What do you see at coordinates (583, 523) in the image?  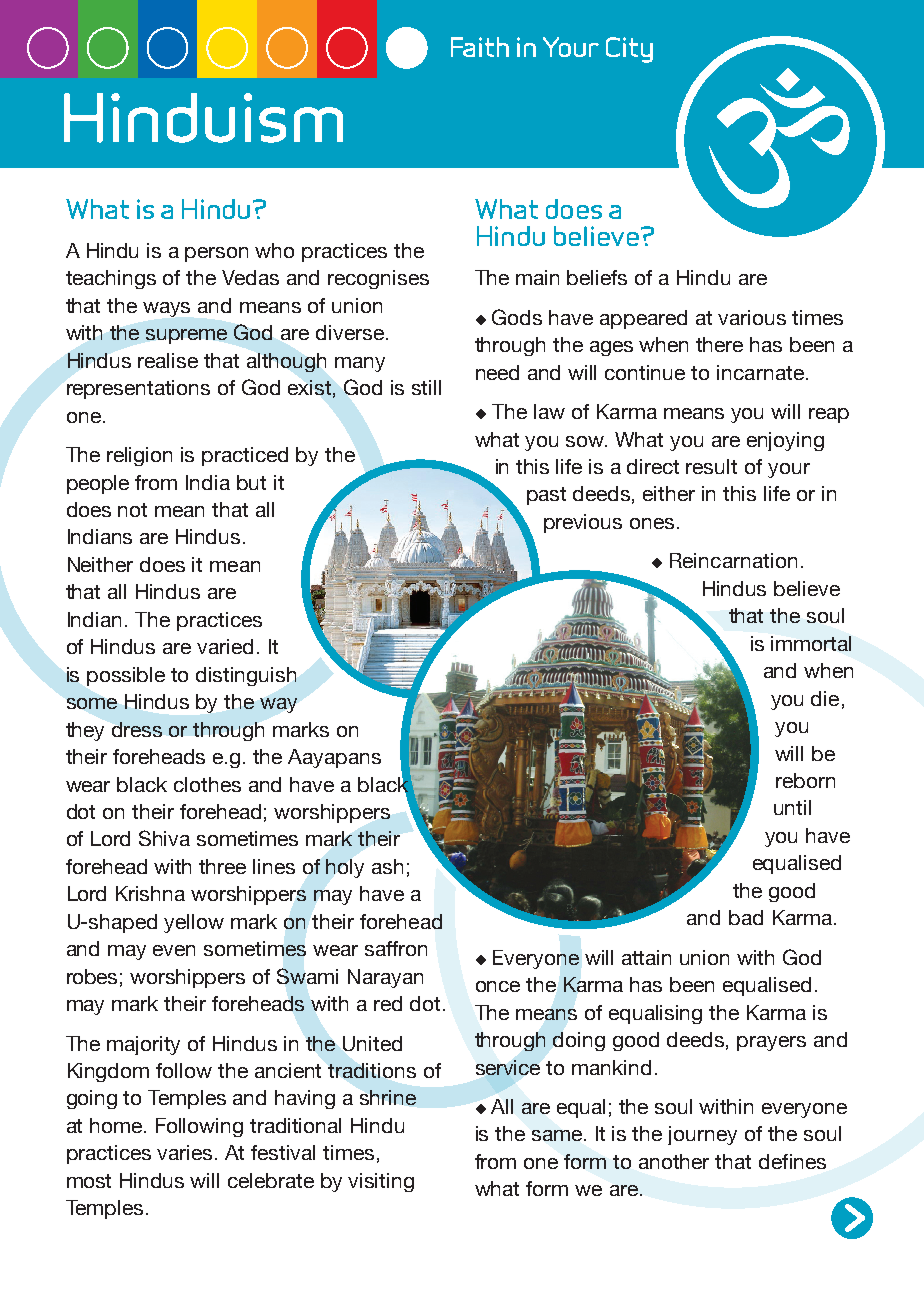 I see `previous` at bounding box center [583, 523].
